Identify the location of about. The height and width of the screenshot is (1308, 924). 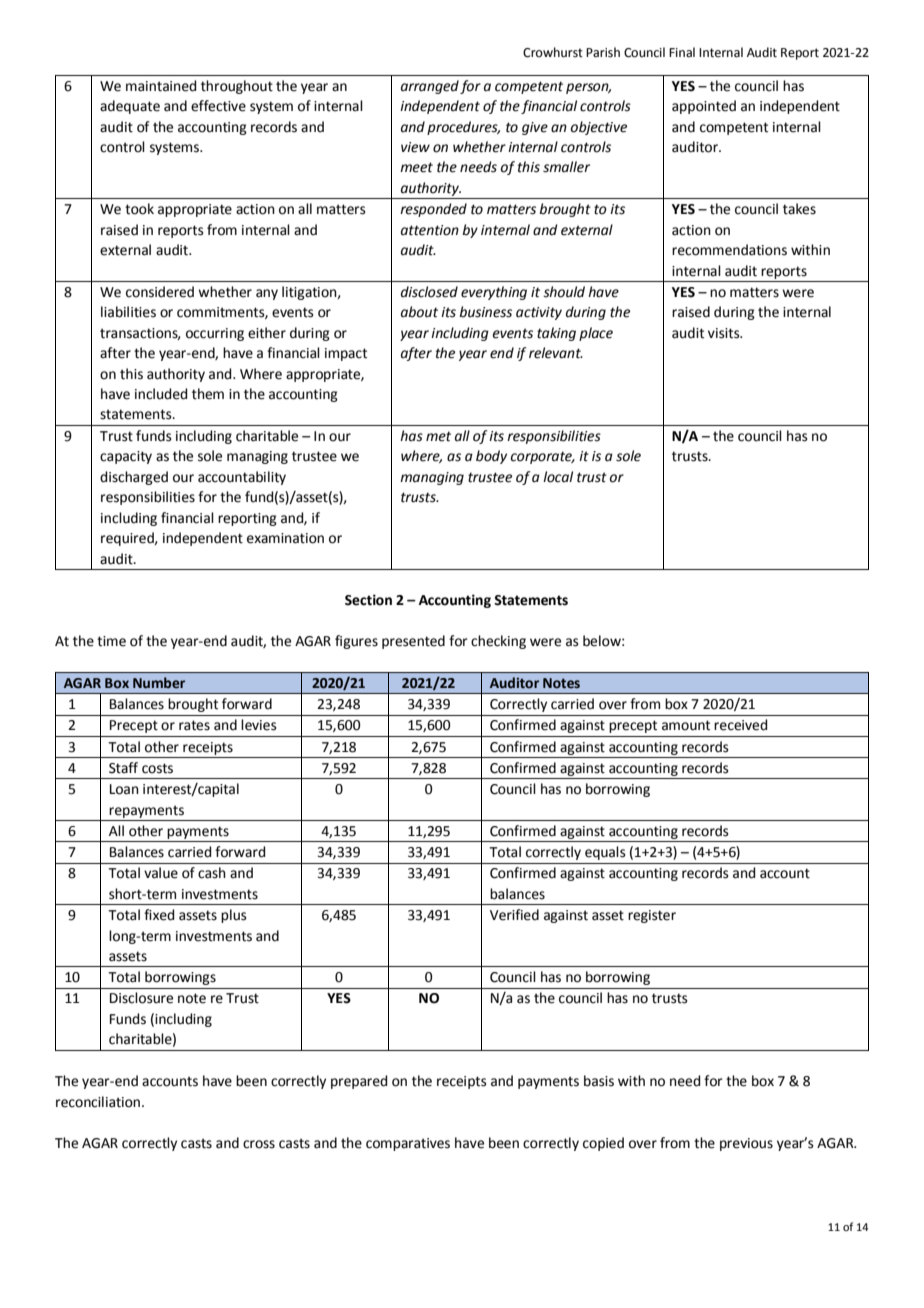
(419, 312).
